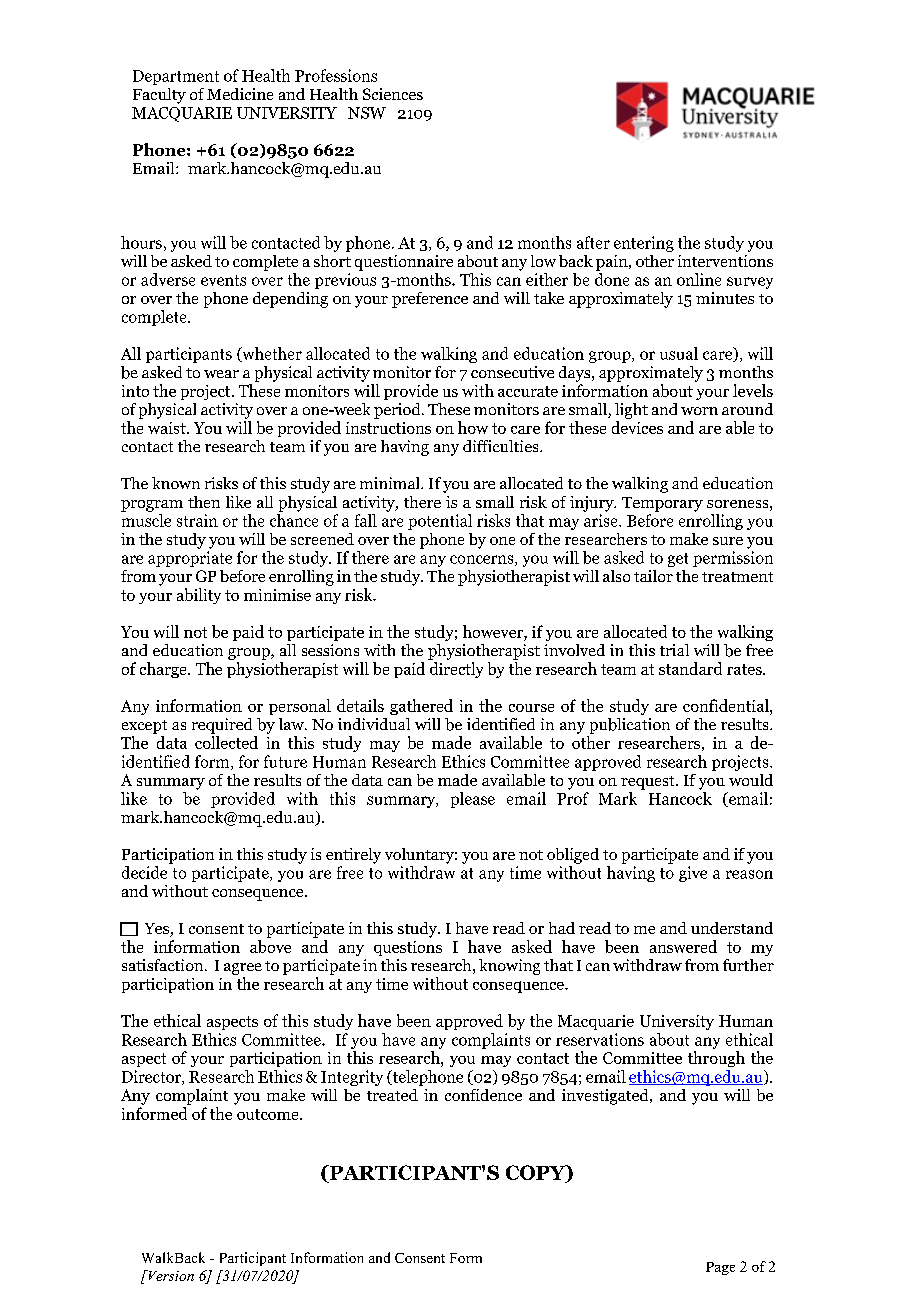 This document has width=924, height=1308. What do you see at coordinates (170, 1275) in the document?
I see `Version` at bounding box center [170, 1275].
